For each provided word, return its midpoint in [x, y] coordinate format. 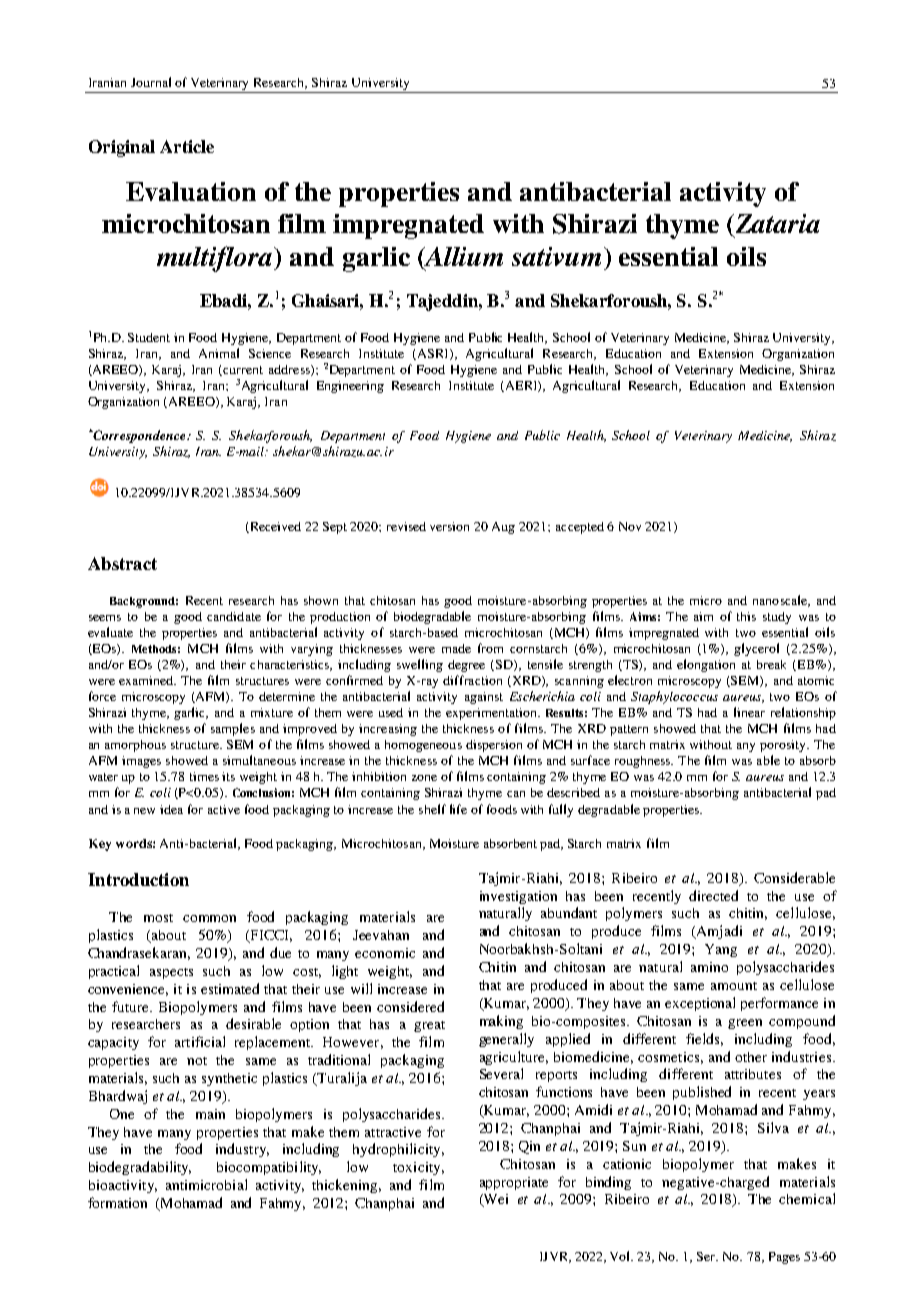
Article [187, 146]
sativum [556, 256]
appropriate [514, 1183]
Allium [462, 257]
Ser [707, 1256]
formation [117, 1202]
